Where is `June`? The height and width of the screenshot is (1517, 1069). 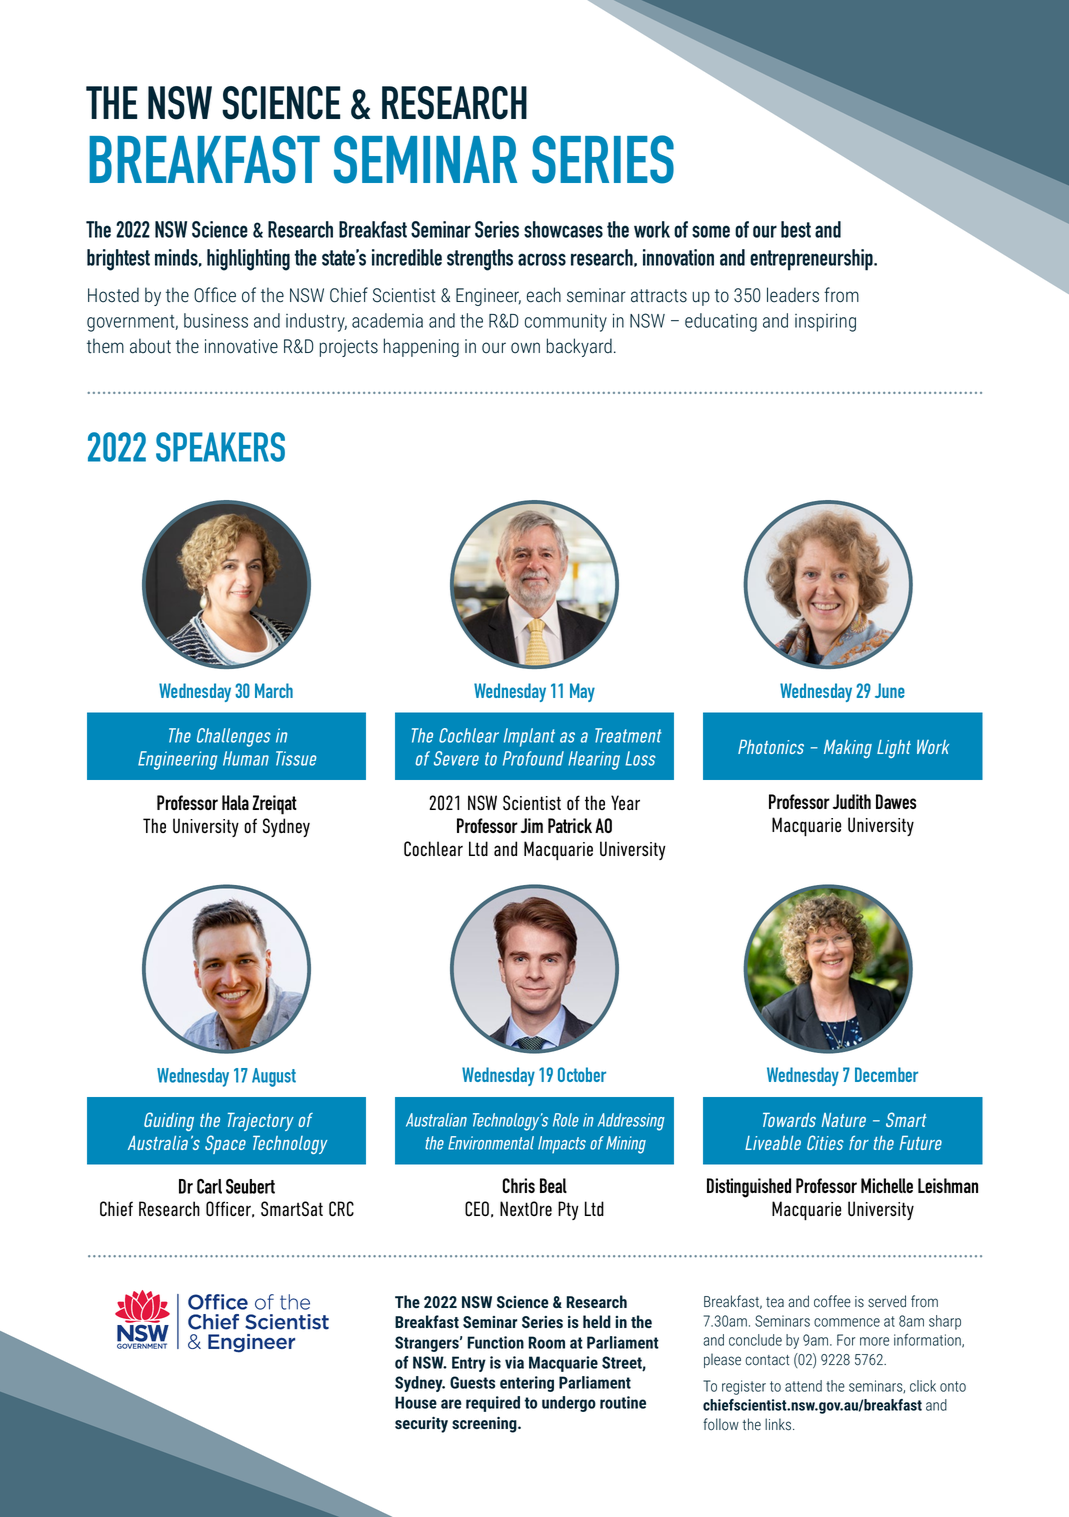
June is located at coordinates (890, 690).
